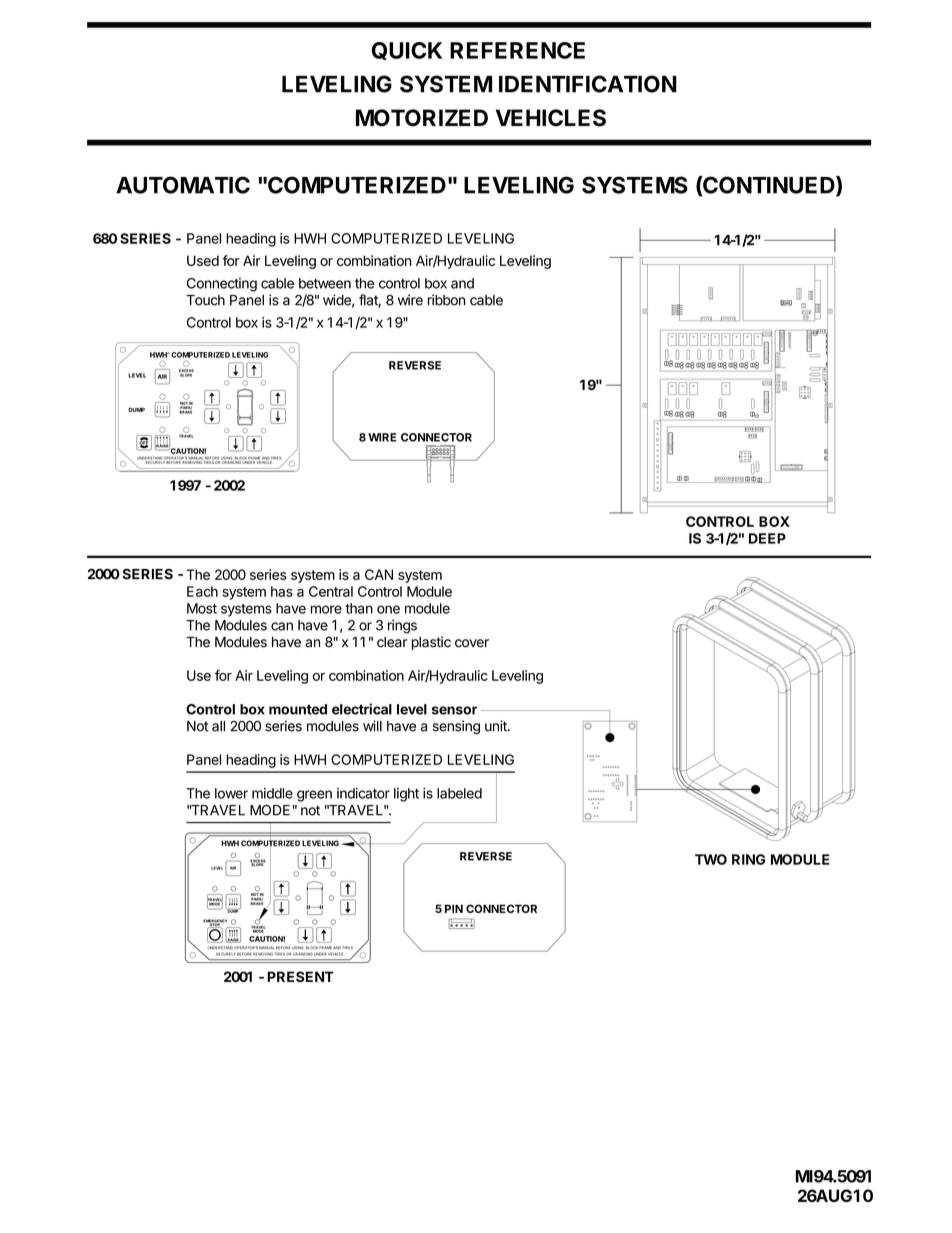  What do you see at coordinates (205, 300) in the page?
I see `Touch` at bounding box center [205, 300].
